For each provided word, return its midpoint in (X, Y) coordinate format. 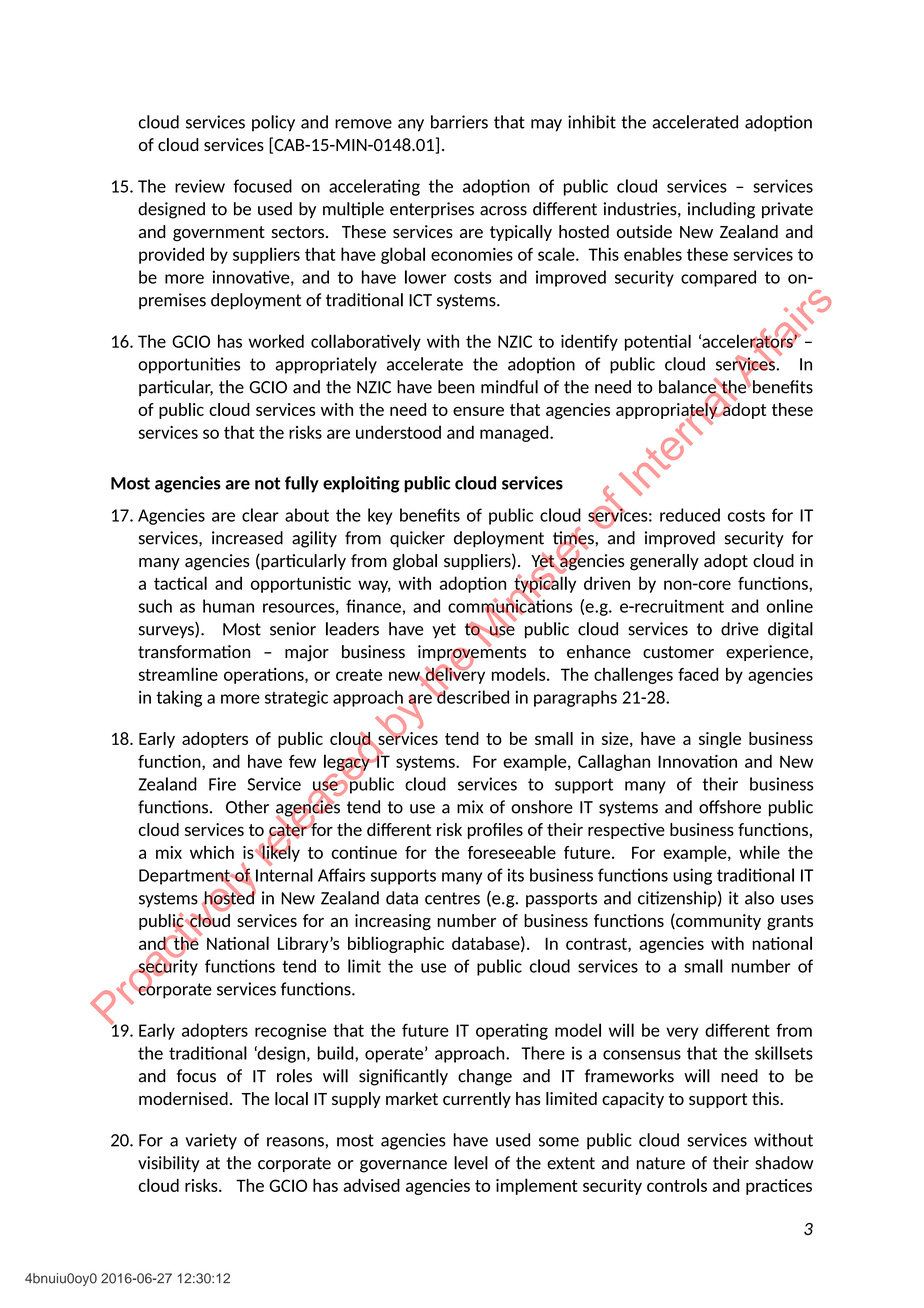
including (721, 210)
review (200, 186)
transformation (194, 652)
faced (698, 674)
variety (211, 1141)
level (471, 1163)
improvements (472, 653)
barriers (459, 122)
